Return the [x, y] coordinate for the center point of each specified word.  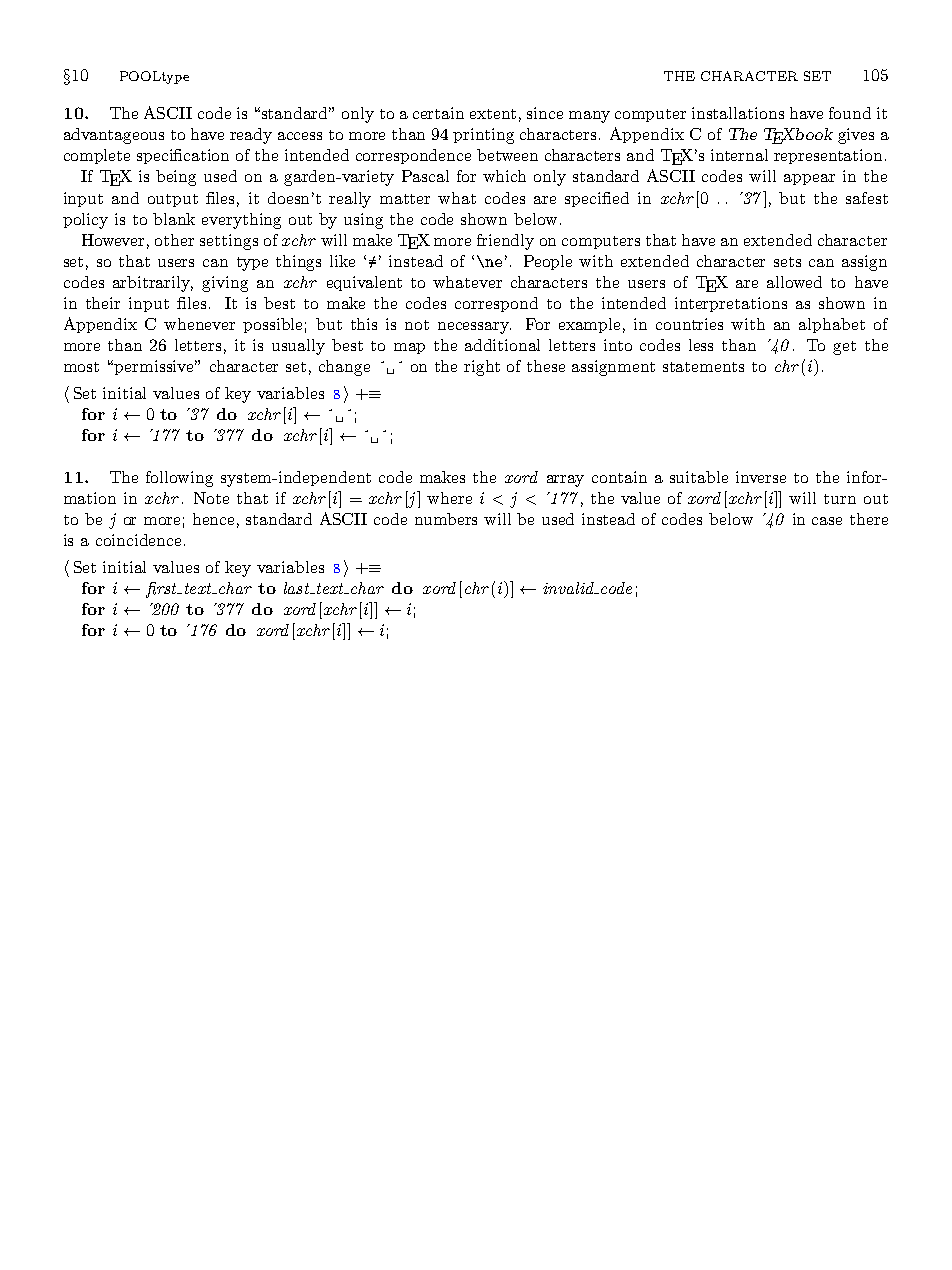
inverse [761, 477]
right [482, 368]
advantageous [114, 136]
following [179, 479]
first [162, 590]
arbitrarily [153, 284]
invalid [569, 588]
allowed [794, 282]
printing [483, 136]
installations [738, 113]
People [548, 262]
